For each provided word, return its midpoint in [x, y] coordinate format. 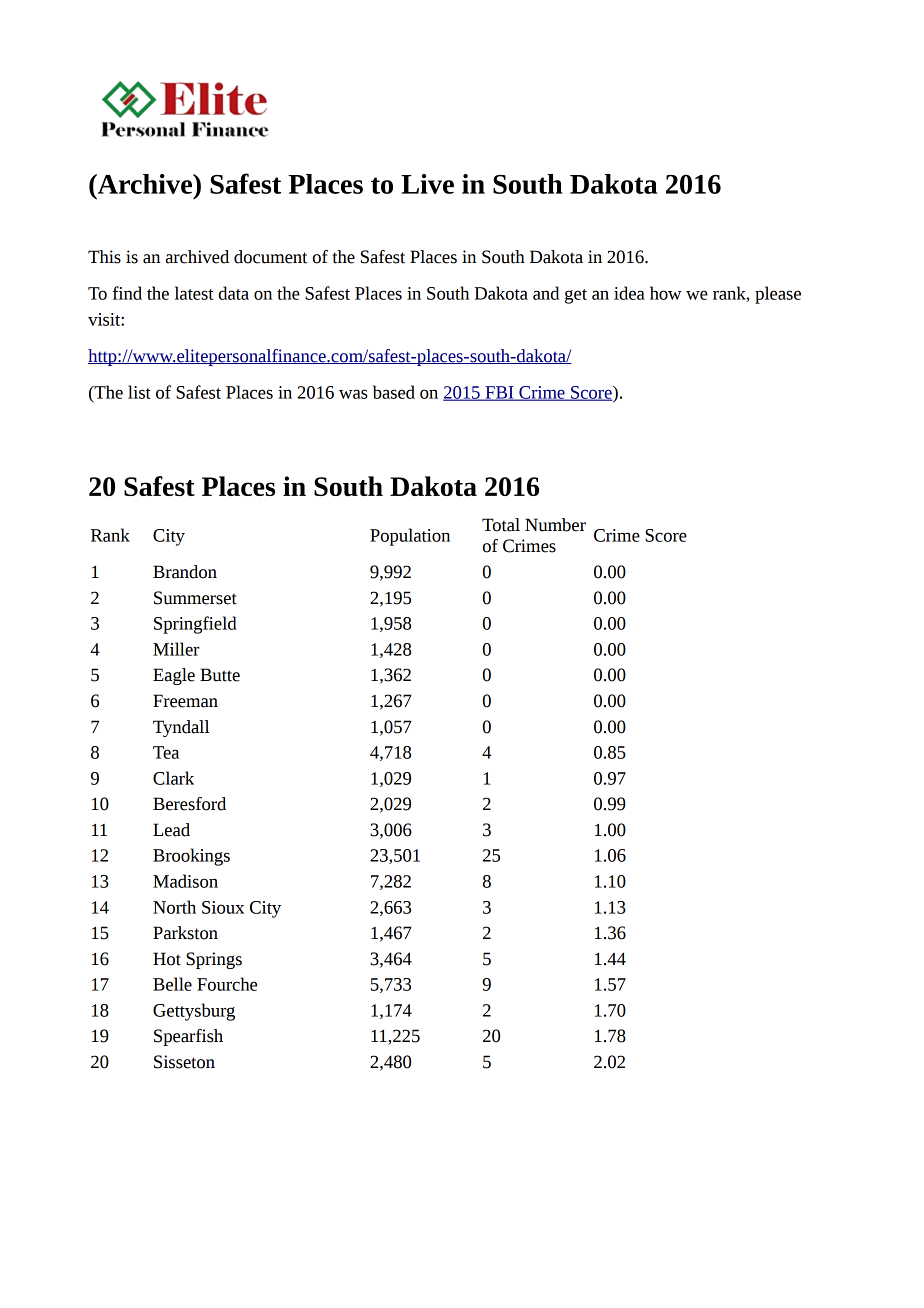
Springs [214, 960]
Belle [172, 984]
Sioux [223, 907]
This [104, 257]
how [666, 293]
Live [427, 184]
